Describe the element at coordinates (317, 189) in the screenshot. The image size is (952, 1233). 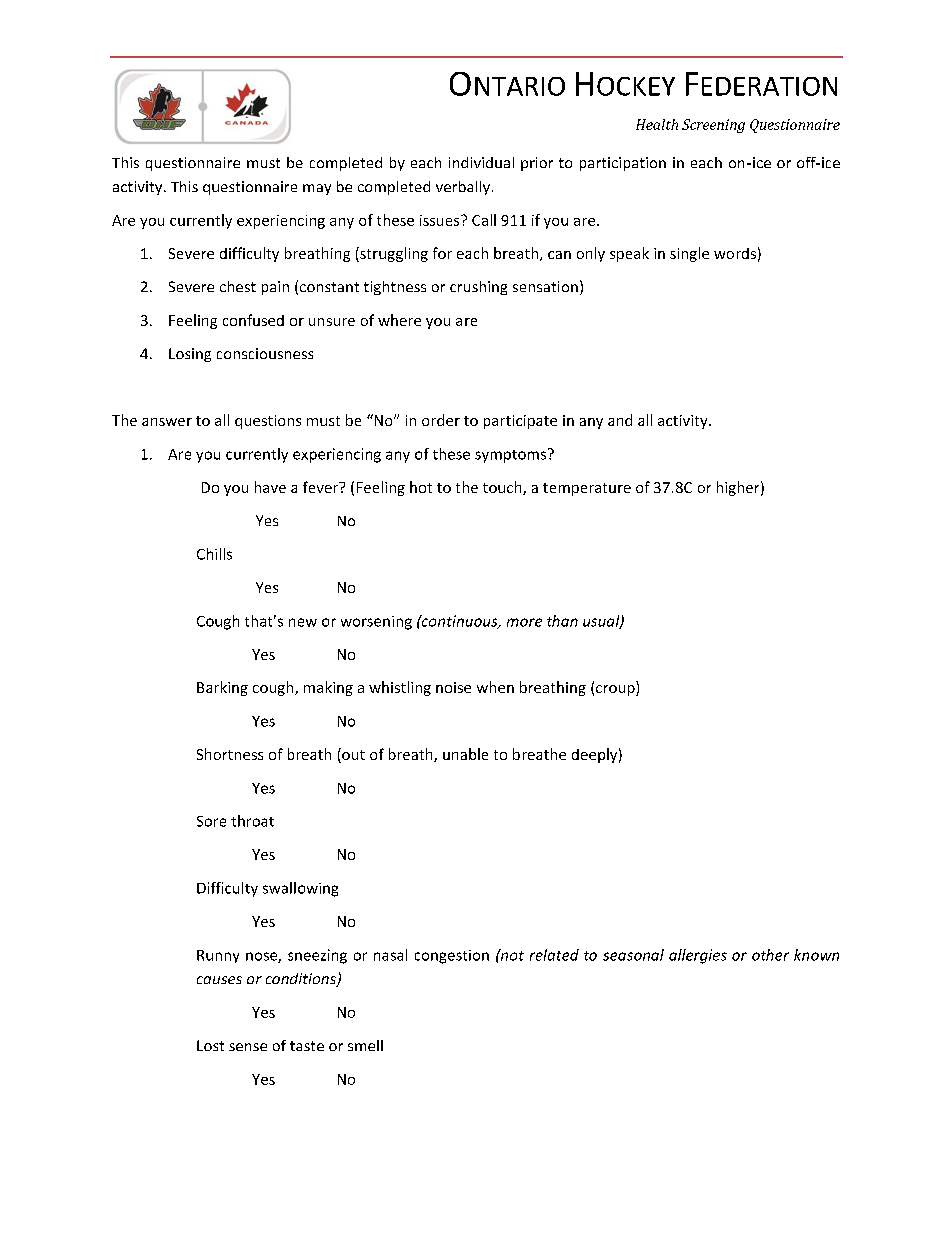
I see `may` at that location.
